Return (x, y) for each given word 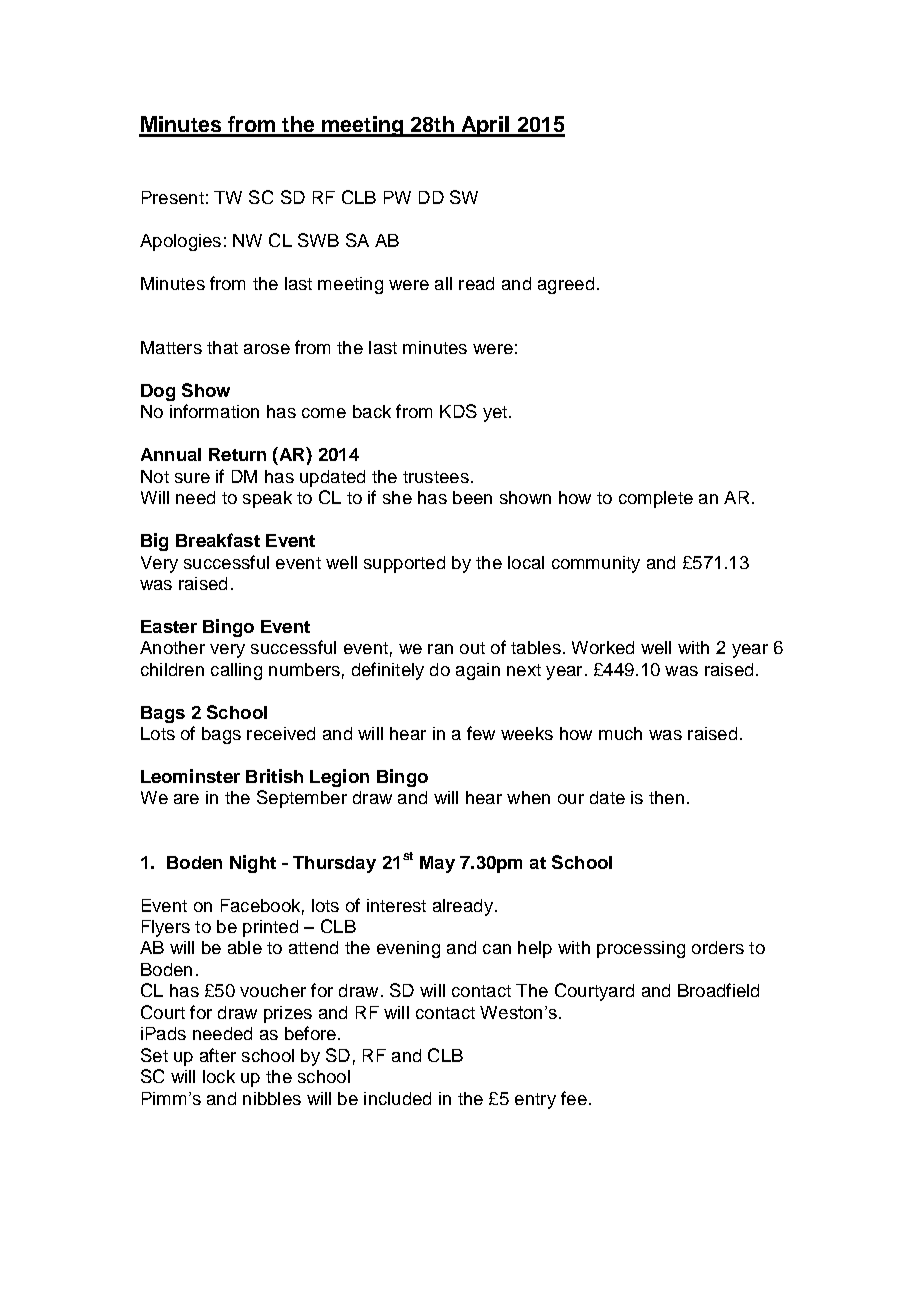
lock (219, 1076)
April (485, 126)
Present (173, 197)
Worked (603, 647)
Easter (169, 626)
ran (440, 649)
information (214, 411)
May (437, 864)
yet (495, 414)
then (666, 797)
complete (656, 499)
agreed (566, 285)
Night (253, 864)
